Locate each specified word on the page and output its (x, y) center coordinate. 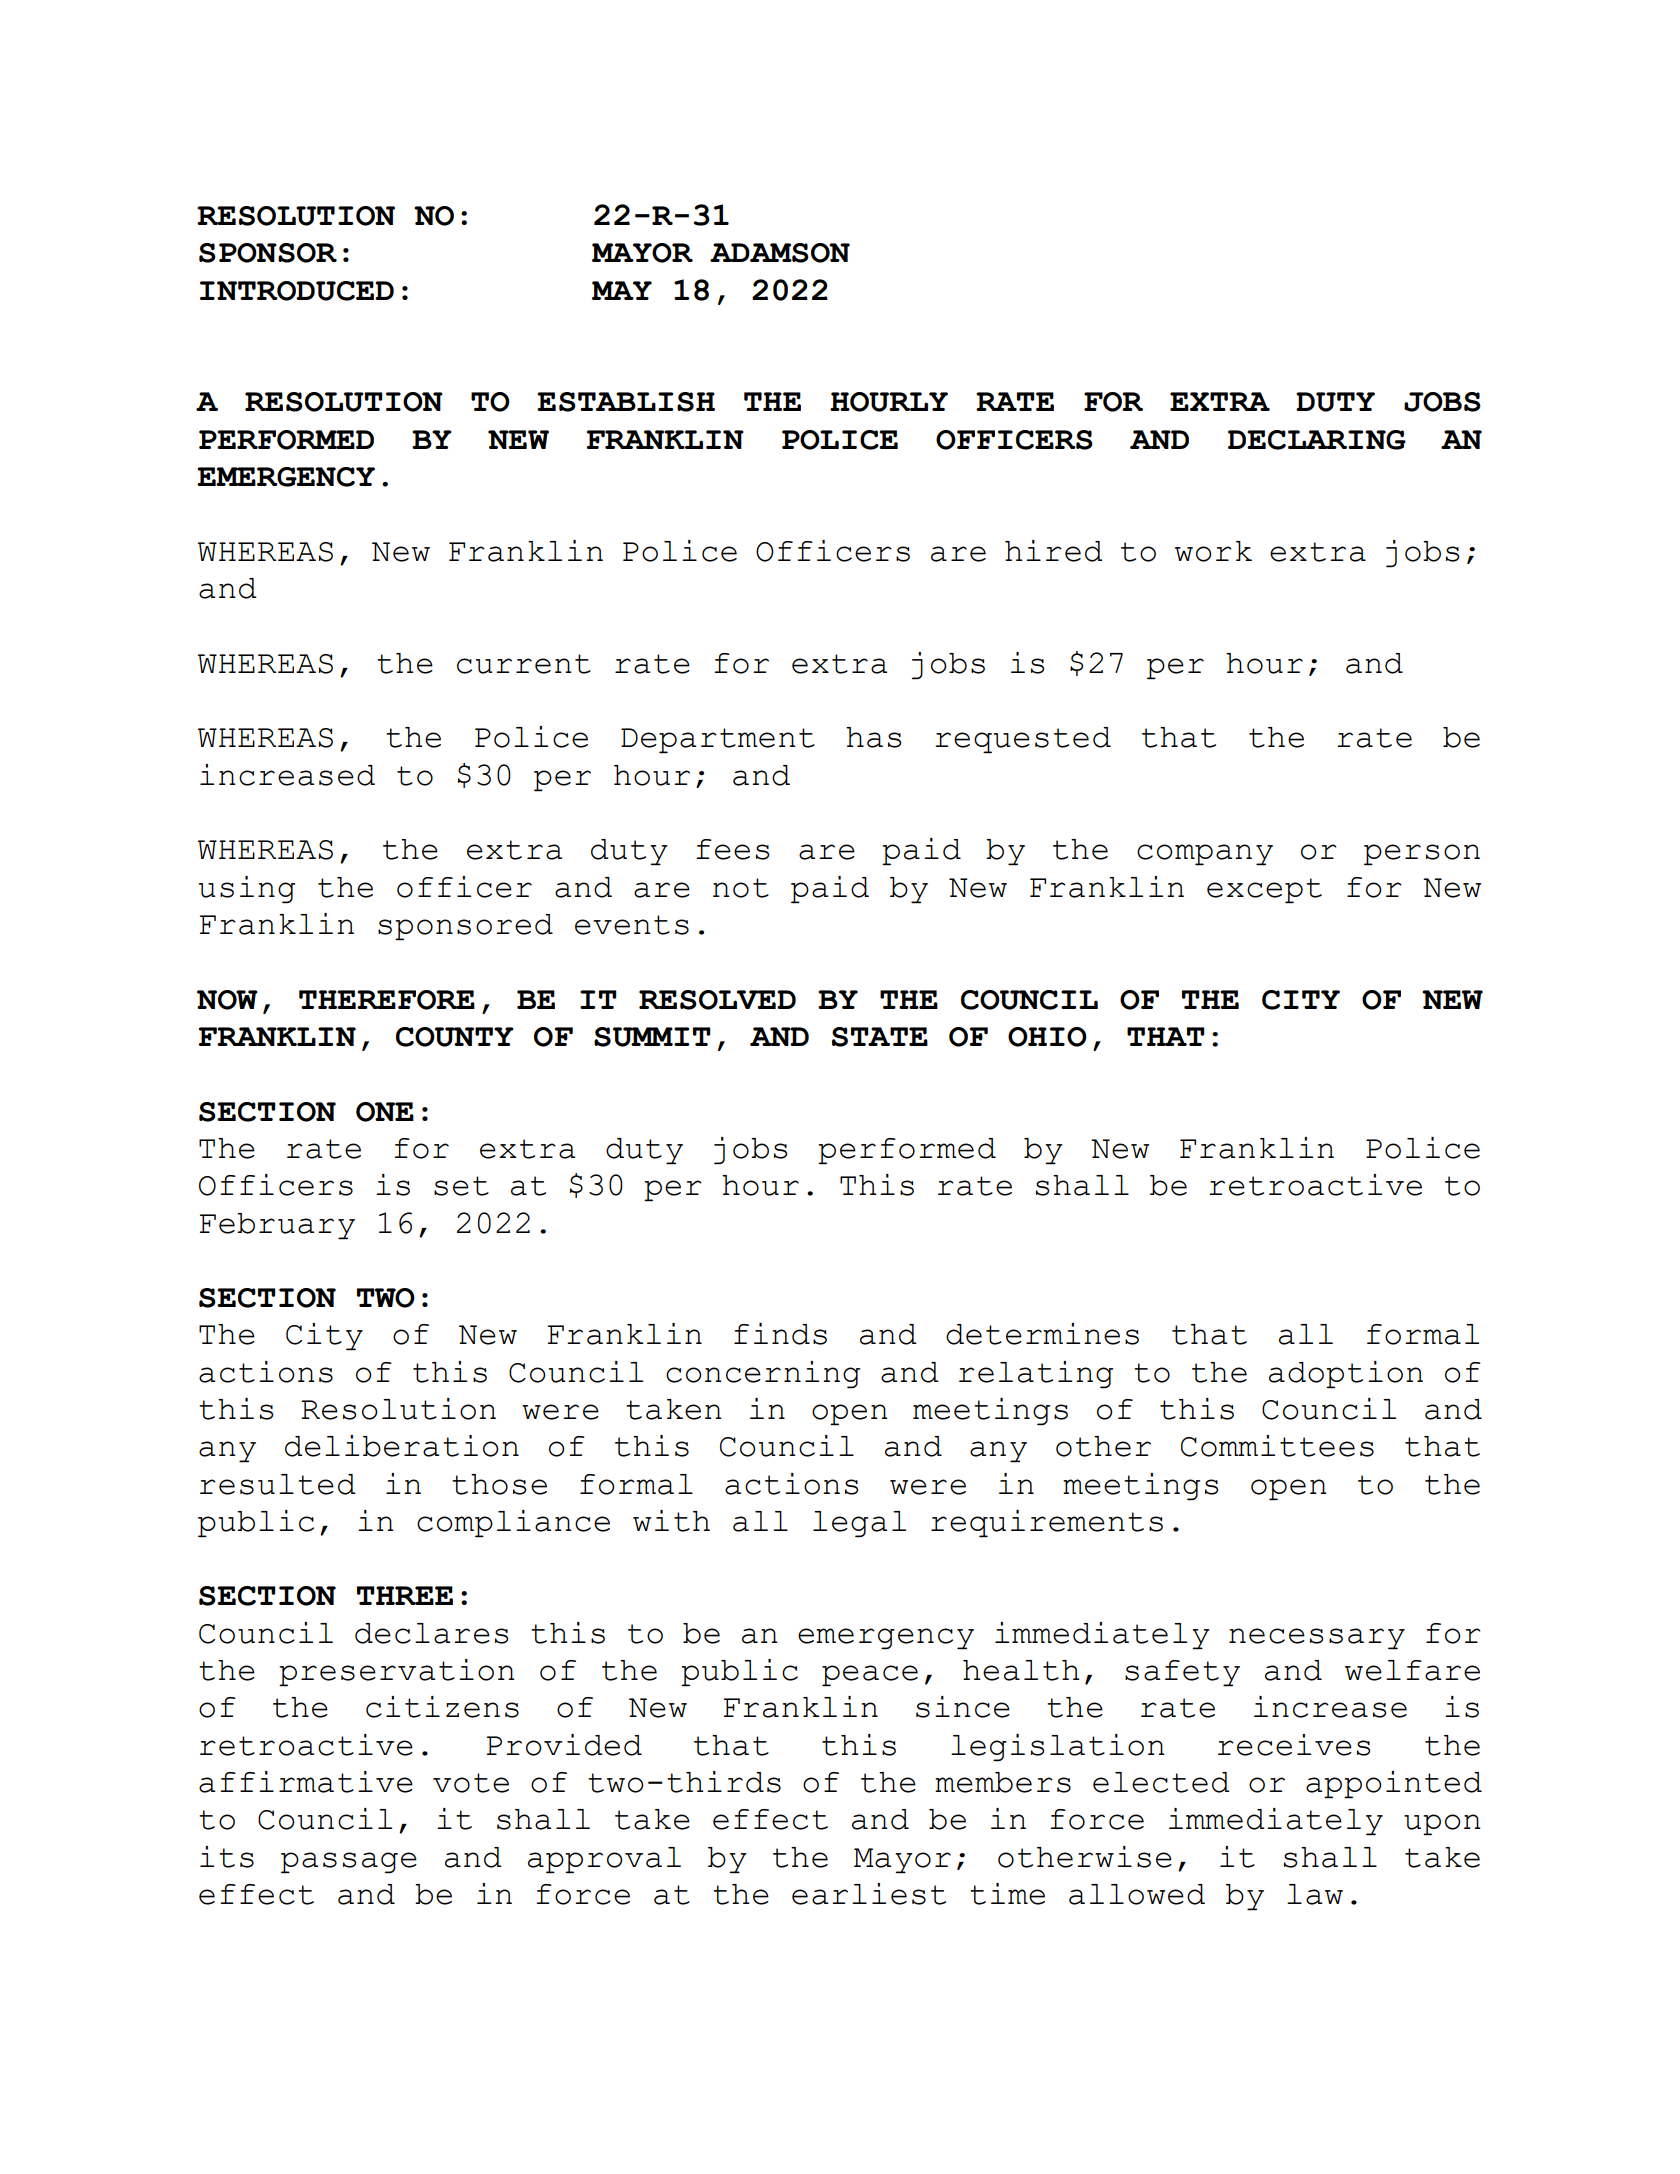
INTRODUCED (297, 291)
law (1315, 1894)
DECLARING (1317, 440)
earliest (869, 1894)
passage (349, 1863)
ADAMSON (780, 253)
